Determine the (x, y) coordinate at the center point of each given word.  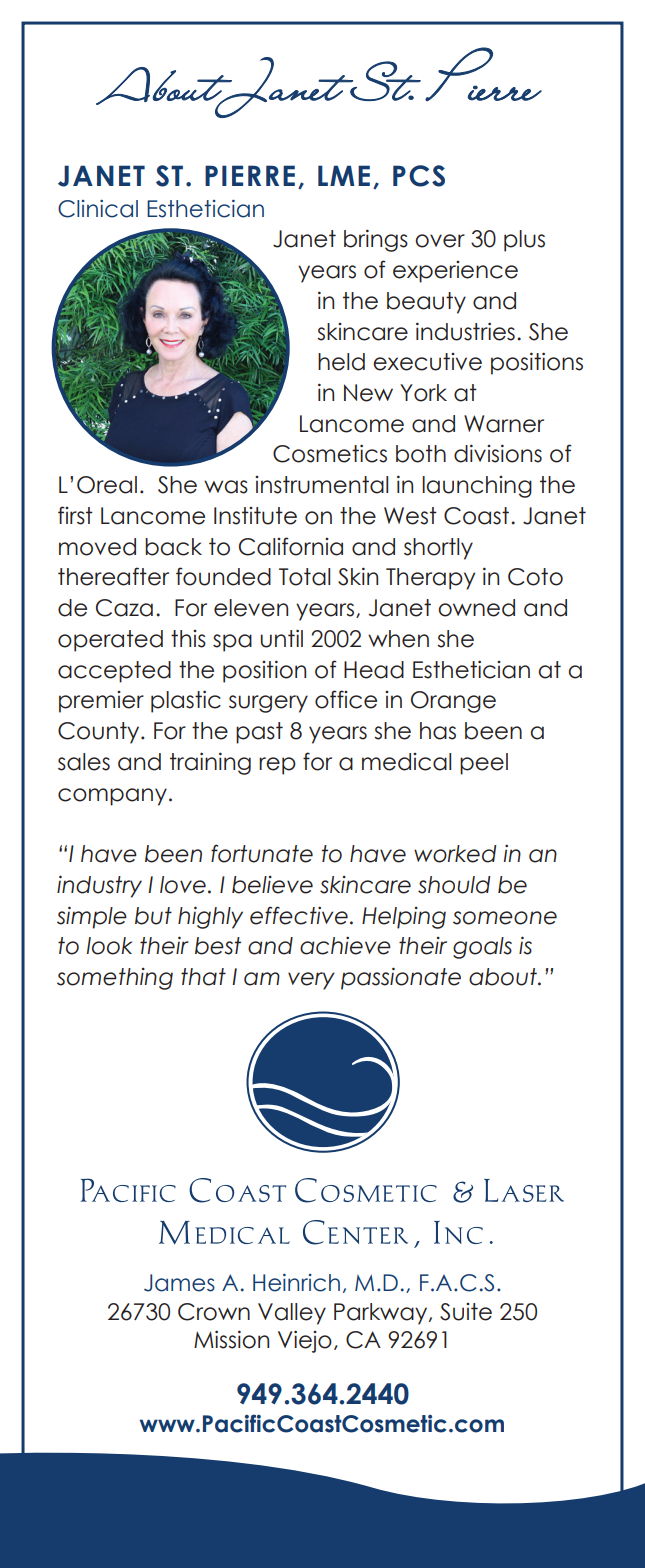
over (440, 241)
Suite (466, 1312)
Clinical (98, 209)
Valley (292, 1314)
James (179, 1283)
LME (344, 175)
